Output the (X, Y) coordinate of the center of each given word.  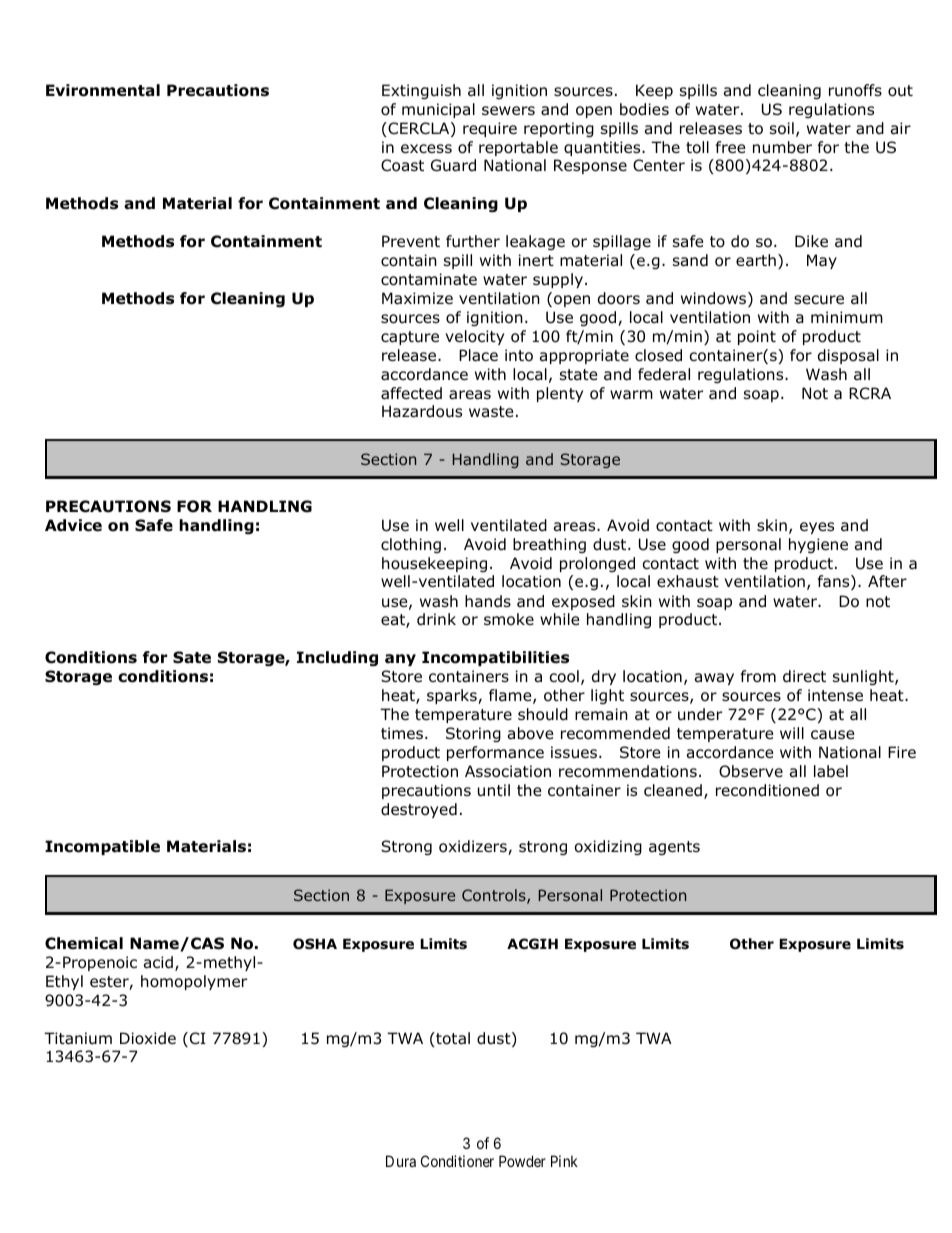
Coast (402, 165)
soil (782, 128)
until (494, 790)
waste (491, 412)
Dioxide (148, 1038)
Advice (73, 525)
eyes (817, 528)
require (490, 129)
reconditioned (767, 790)
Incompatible (102, 847)
